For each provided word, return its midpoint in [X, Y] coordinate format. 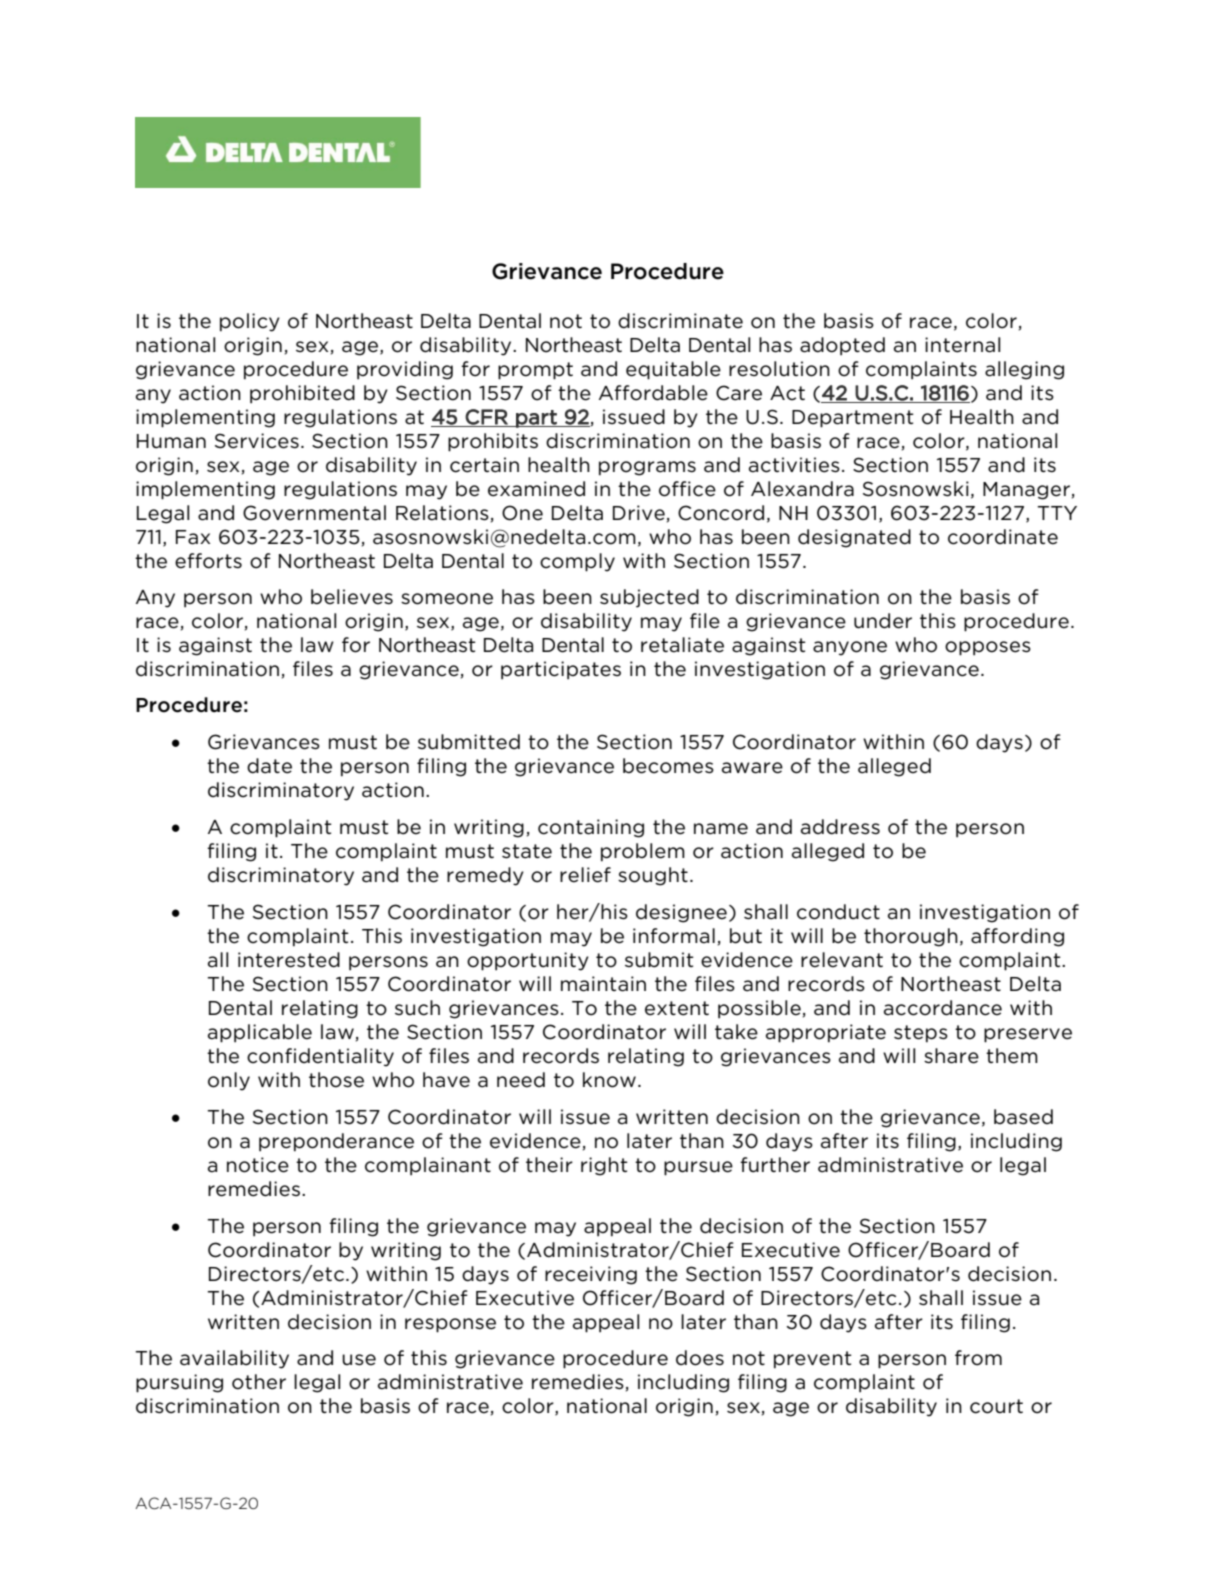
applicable [260, 1033]
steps [921, 1034]
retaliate [682, 645]
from [978, 1358]
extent [677, 1008]
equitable [673, 370]
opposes [988, 648]
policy [250, 322]
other [259, 1382]
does [700, 1358]
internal [963, 345]
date [269, 766]
